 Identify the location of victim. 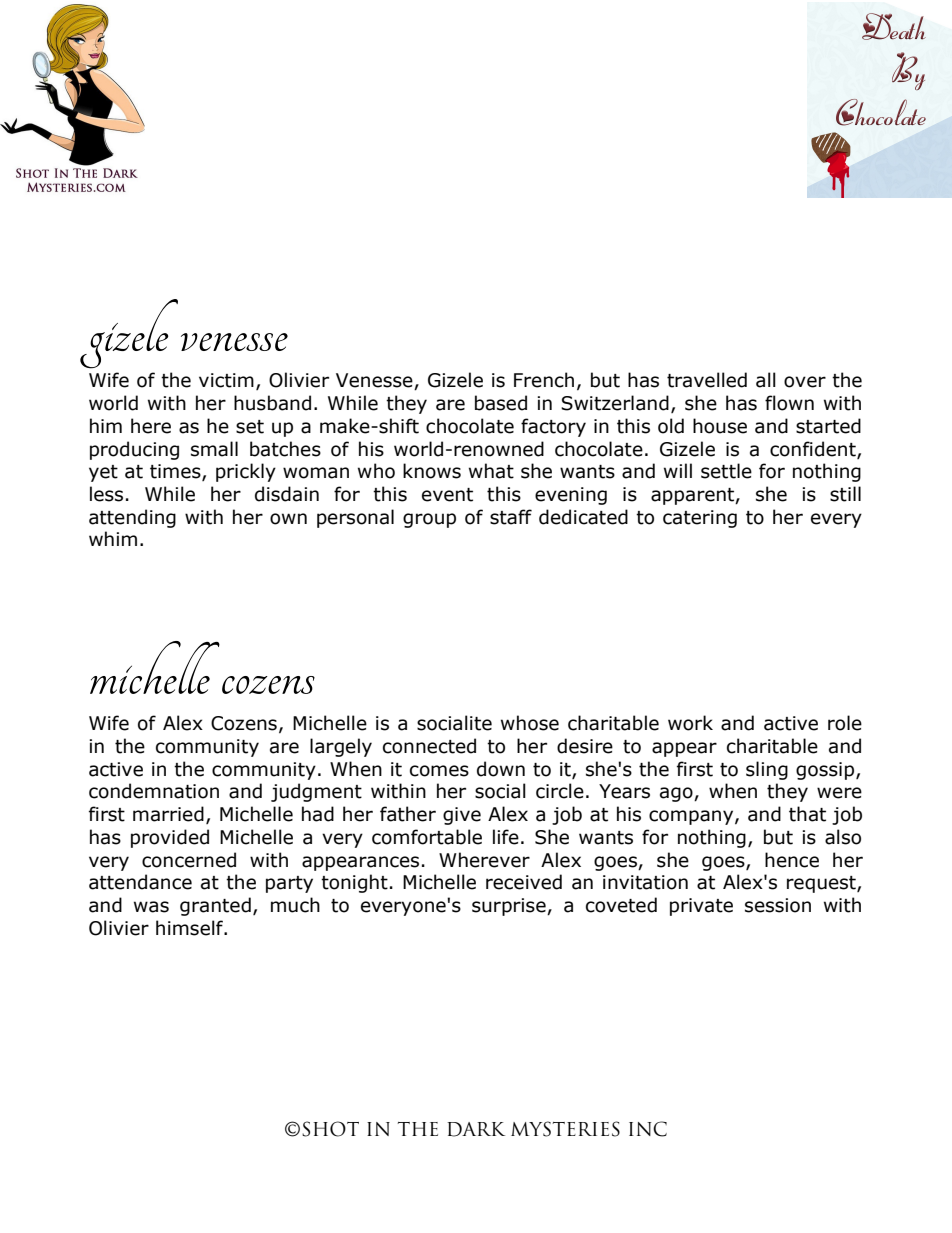
(226, 380).
